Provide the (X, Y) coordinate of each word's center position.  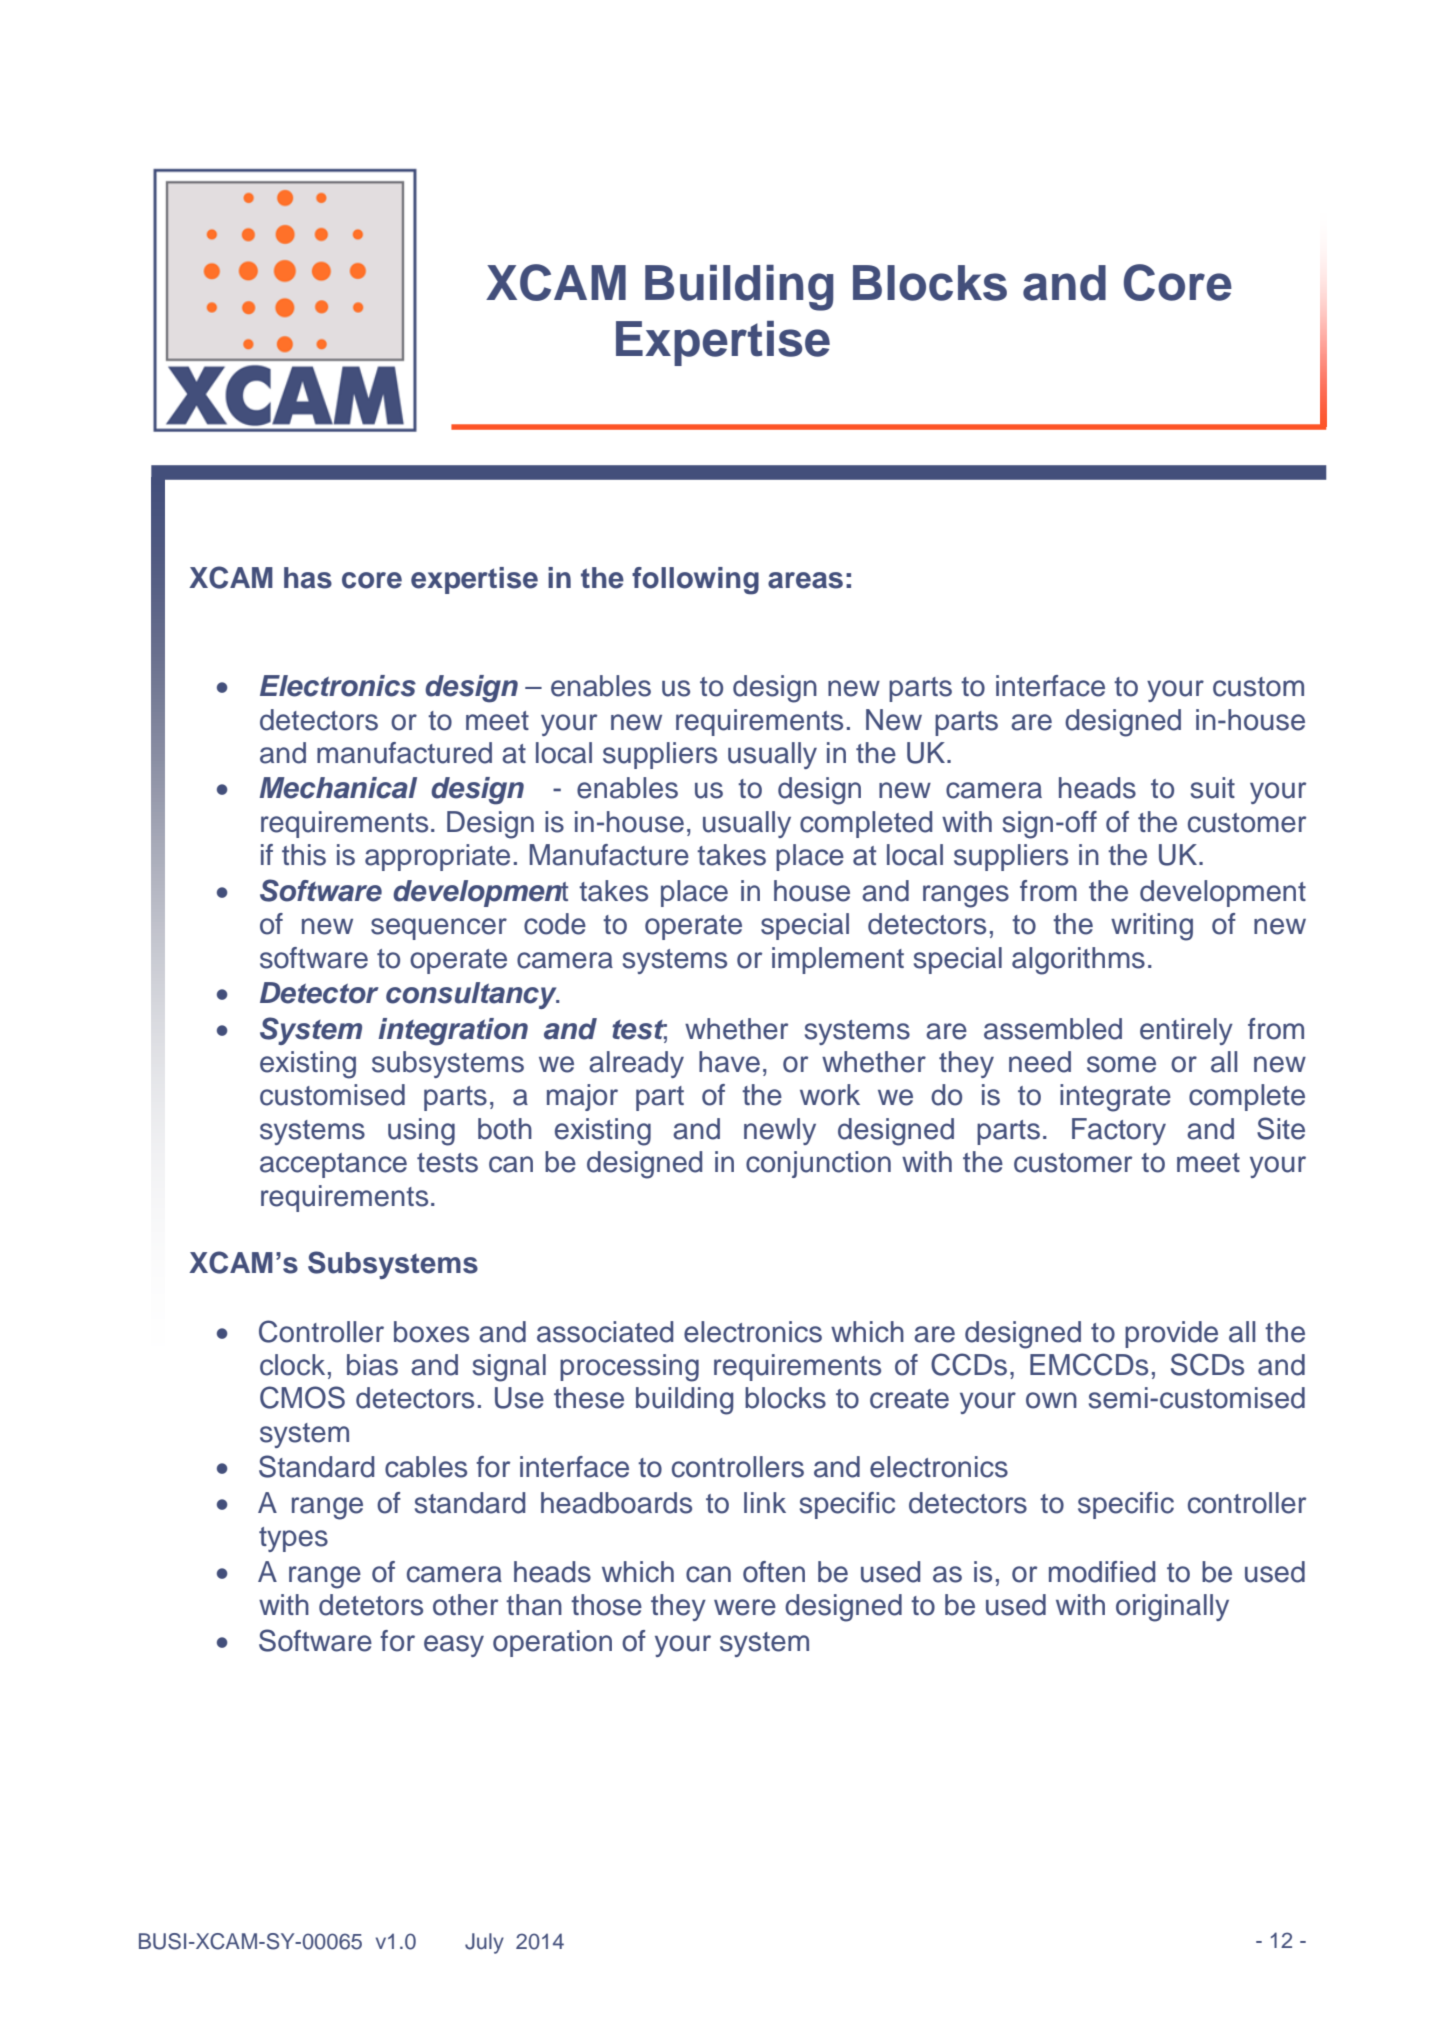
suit (1213, 788)
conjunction (818, 1164)
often (774, 1572)
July (484, 1943)
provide (1171, 1334)
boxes (431, 1332)
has (308, 578)
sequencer (439, 929)
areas (805, 580)
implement (838, 960)
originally (1172, 1608)
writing (1152, 927)
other (465, 1605)
